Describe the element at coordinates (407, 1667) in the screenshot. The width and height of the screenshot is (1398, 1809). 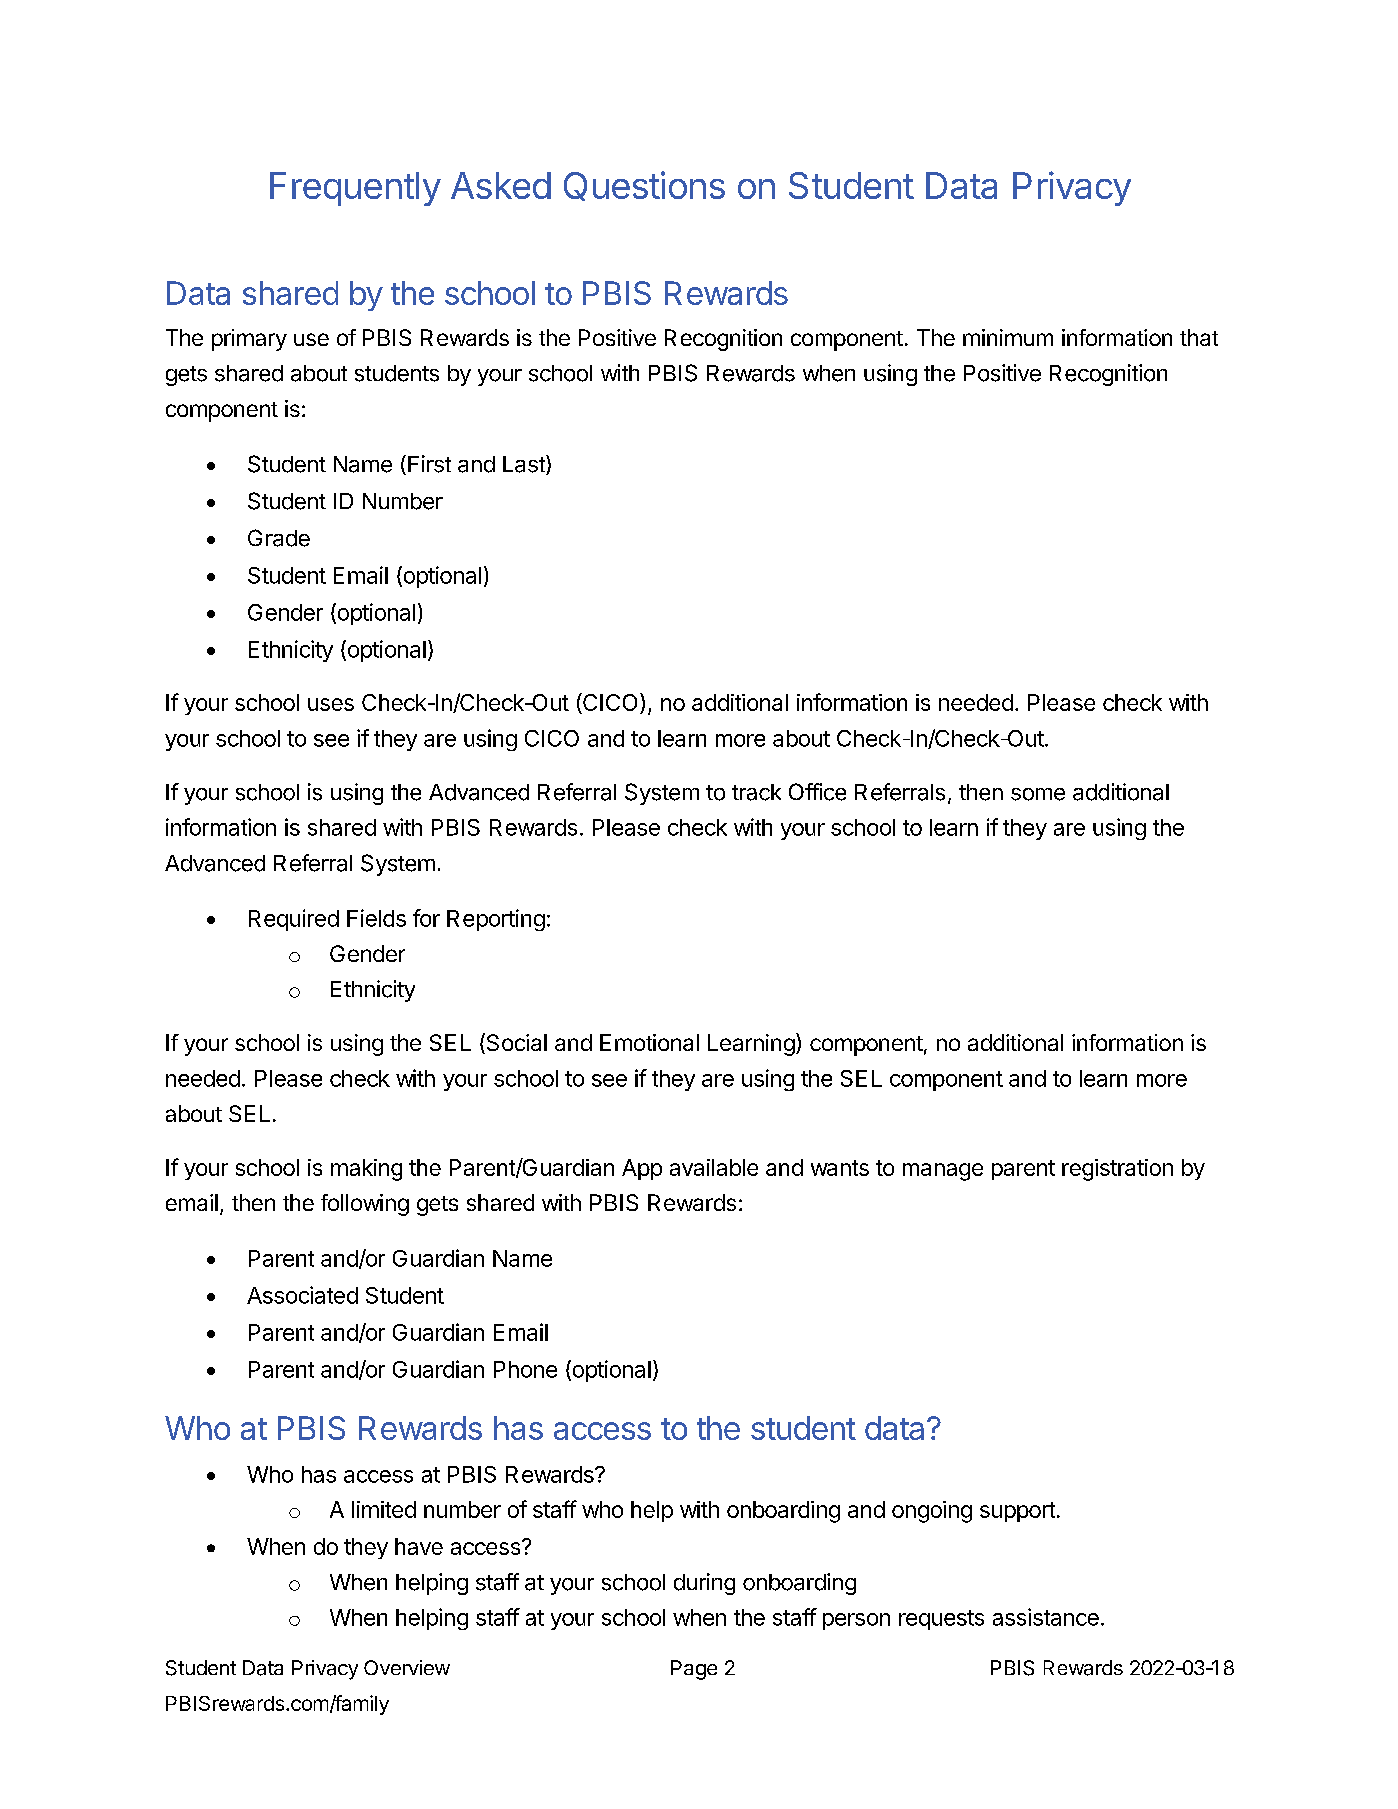
I see `Overview` at that location.
